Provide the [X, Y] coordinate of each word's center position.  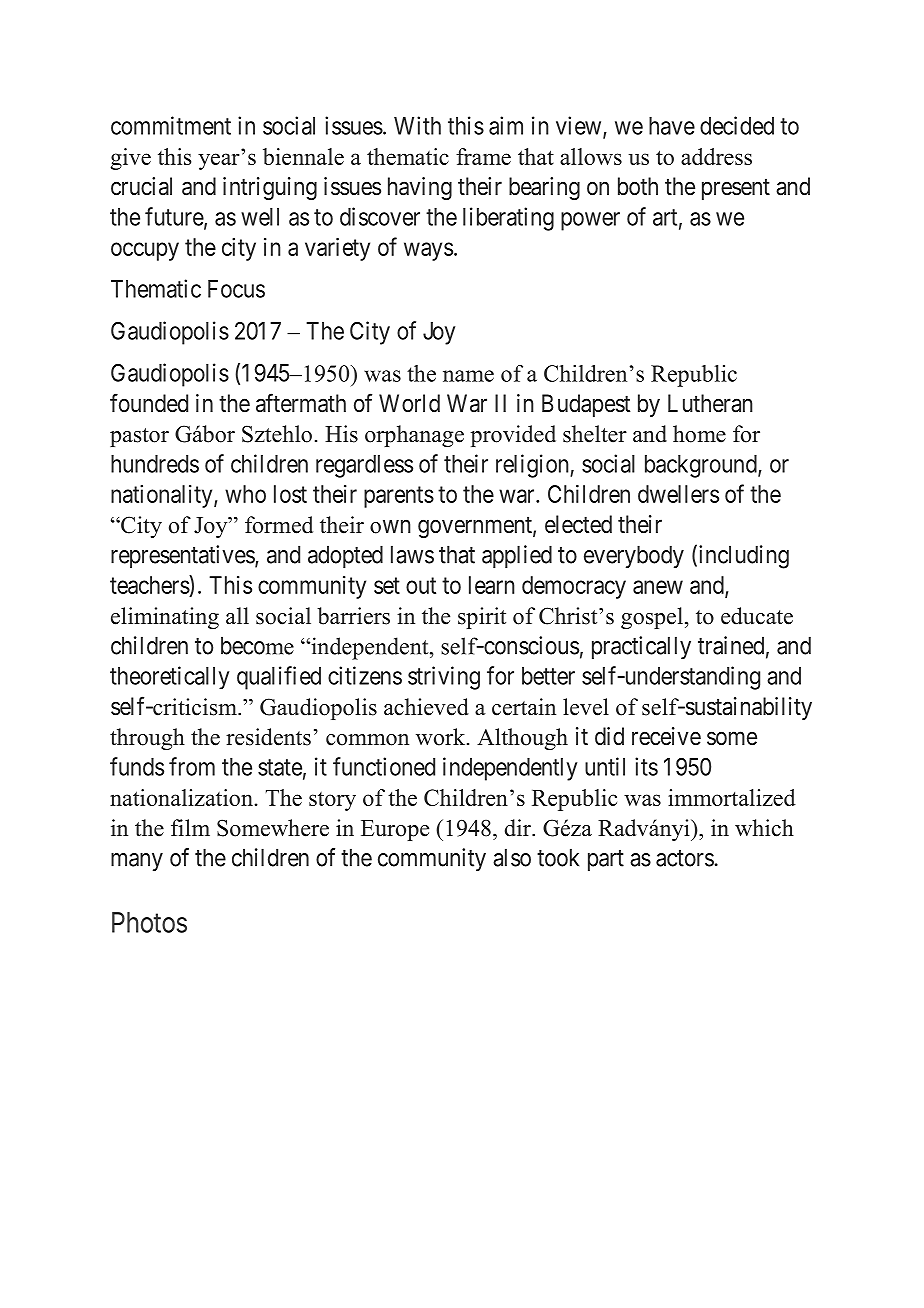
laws [412, 554]
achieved [426, 707]
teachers [150, 584]
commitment [171, 125]
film [190, 827]
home [699, 434]
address [716, 156]
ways [428, 251]
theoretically [169, 677]
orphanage [414, 436]
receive [666, 736]
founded [149, 403]
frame [483, 156]
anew [658, 587]
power [590, 221]
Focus [236, 289]
